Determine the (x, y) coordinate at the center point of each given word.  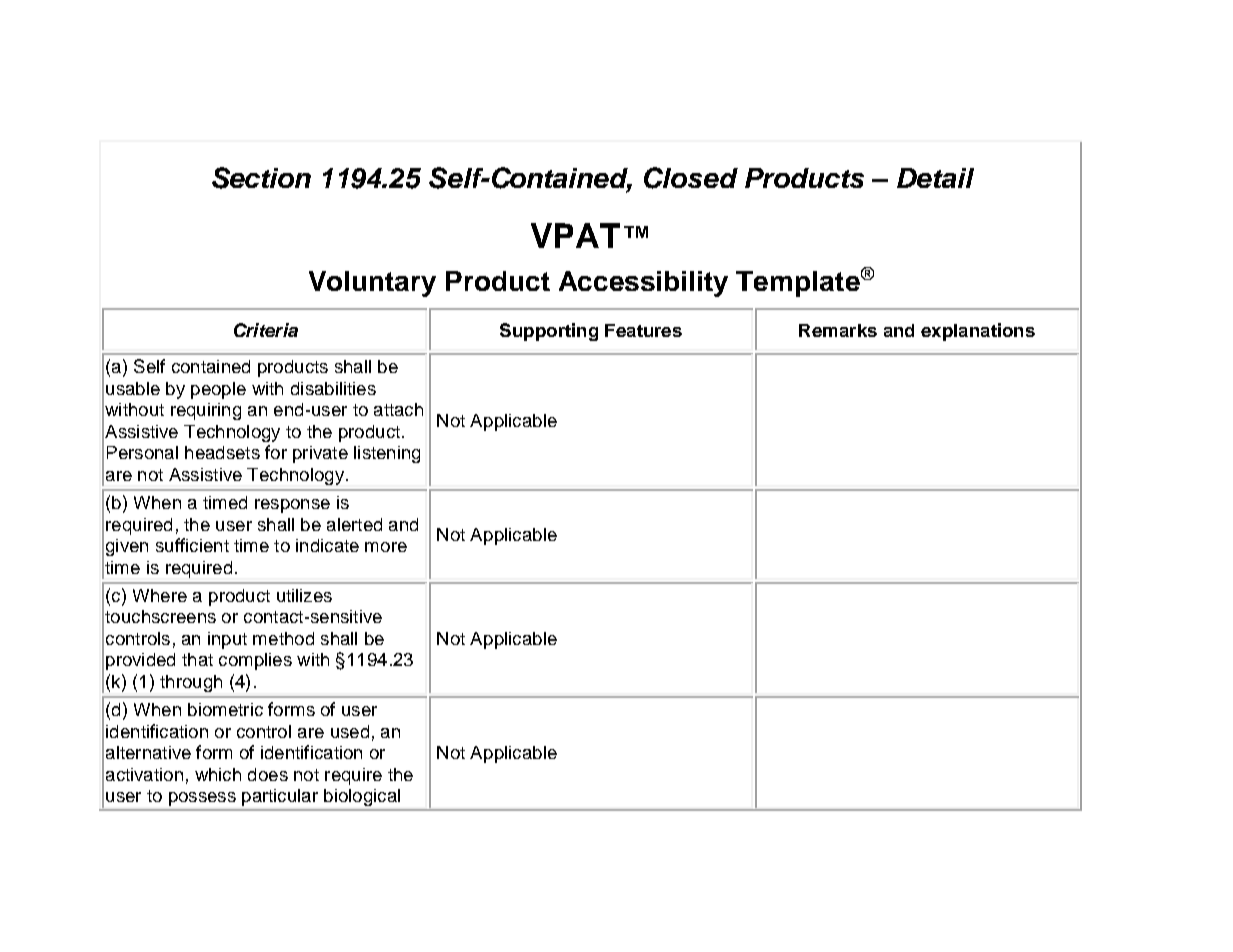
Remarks (838, 330)
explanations (978, 332)
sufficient (192, 545)
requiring (206, 411)
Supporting (549, 332)
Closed (691, 178)
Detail (935, 178)
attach (398, 409)
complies (255, 661)
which (218, 774)
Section (261, 178)
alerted (354, 524)
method (283, 638)
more (386, 547)
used (350, 731)
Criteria (266, 330)
